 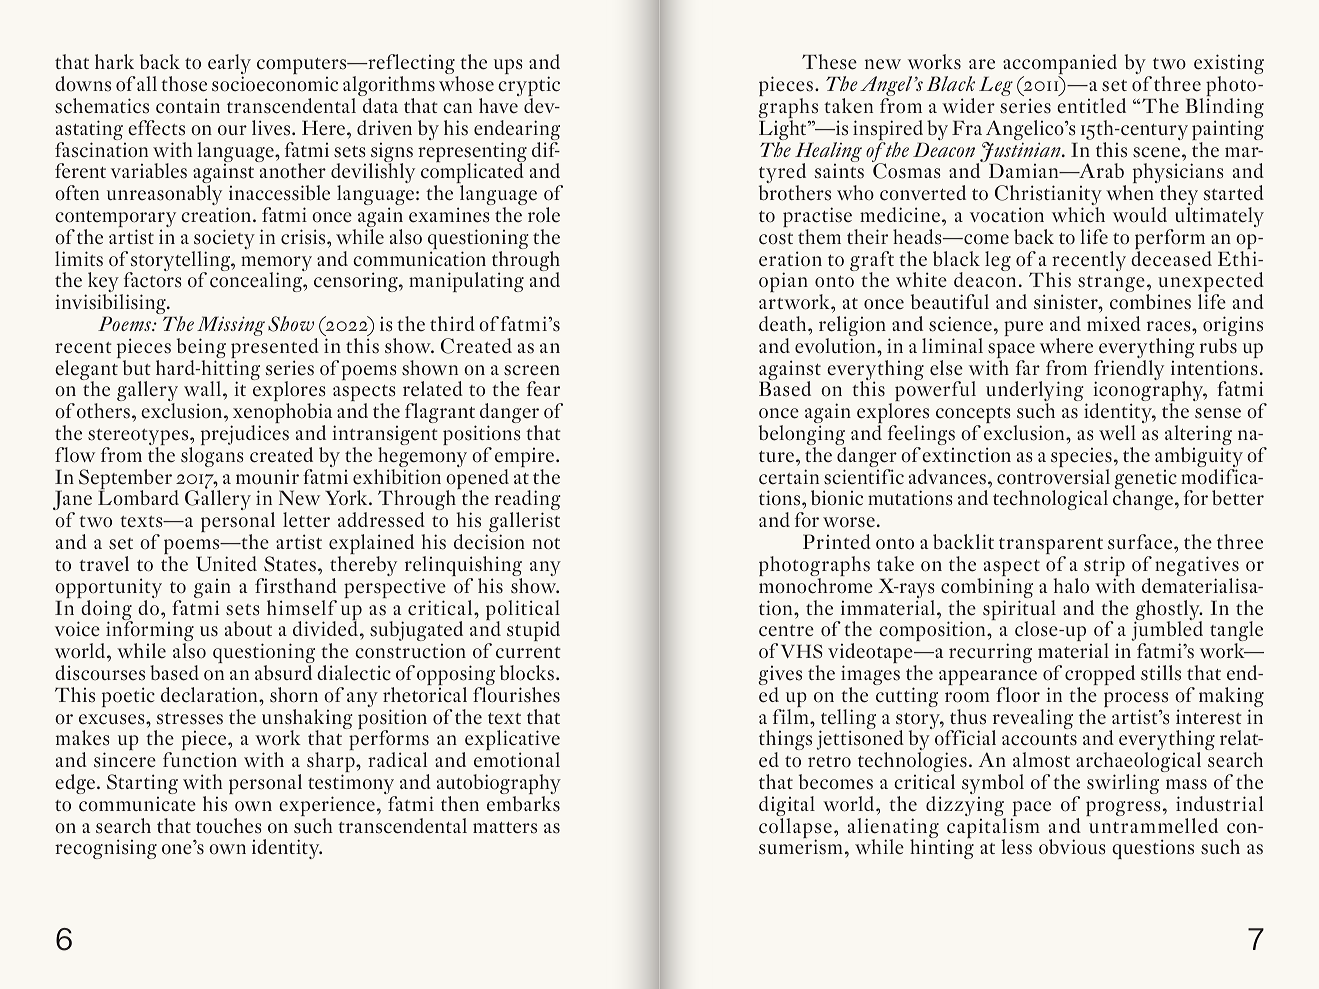 What do you see at coordinates (529, 87) in the screenshot?
I see `cryptic` at bounding box center [529, 87].
